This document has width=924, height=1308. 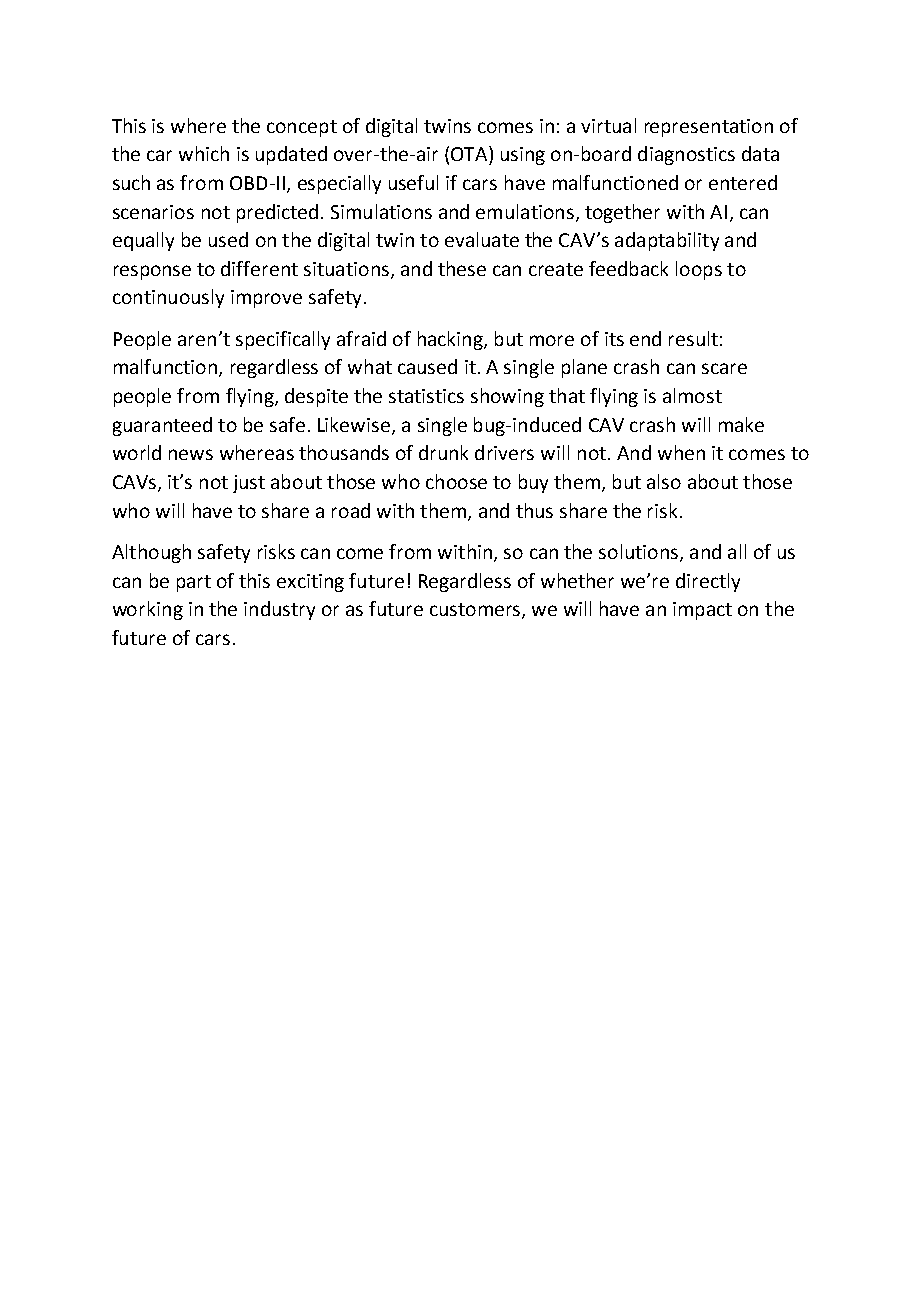 What do you see at coordinates (693, 338) in the document?
I see `result` at bounding box center [693, 338].
